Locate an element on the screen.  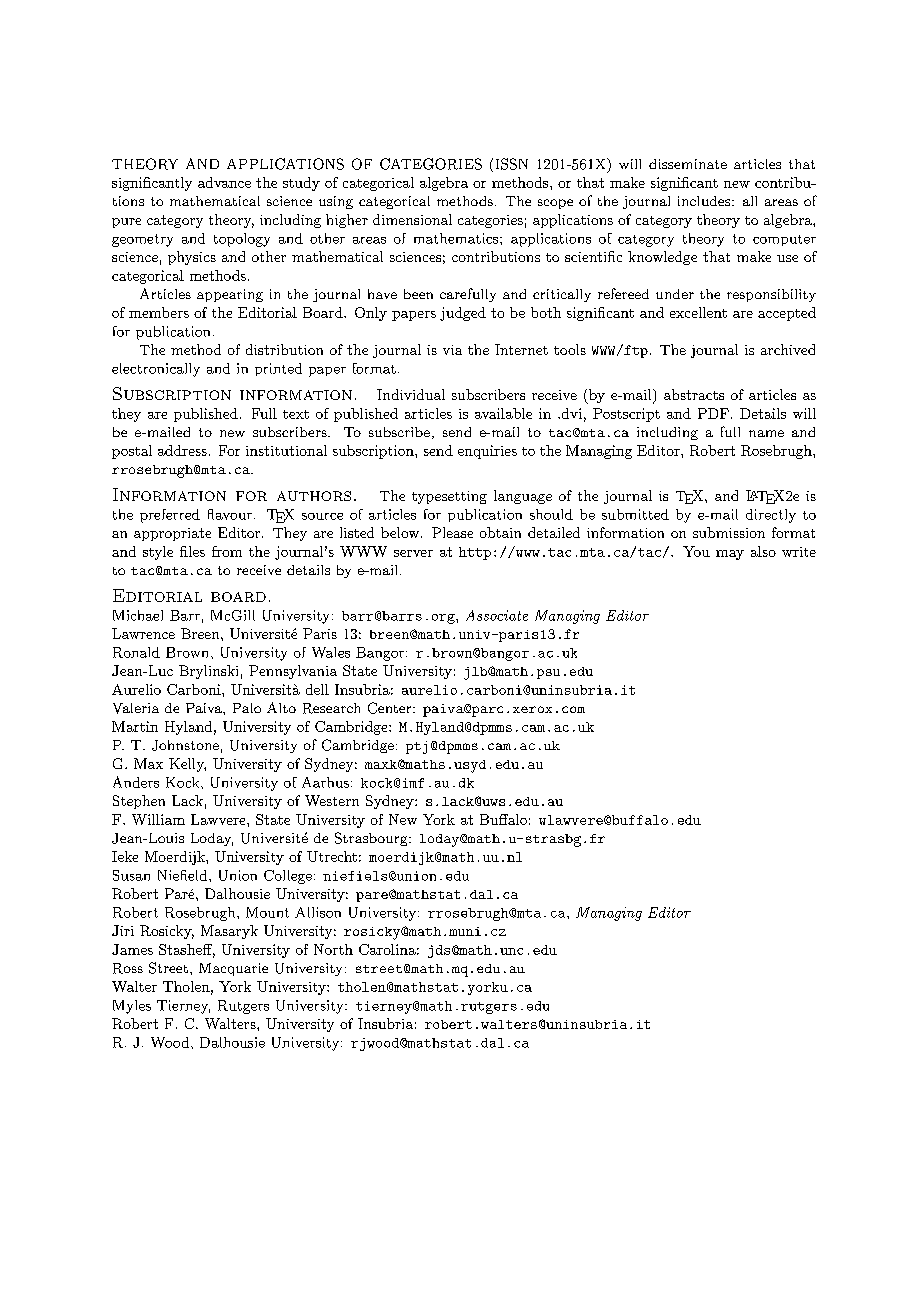
North is located at coordinates (333, 949).
